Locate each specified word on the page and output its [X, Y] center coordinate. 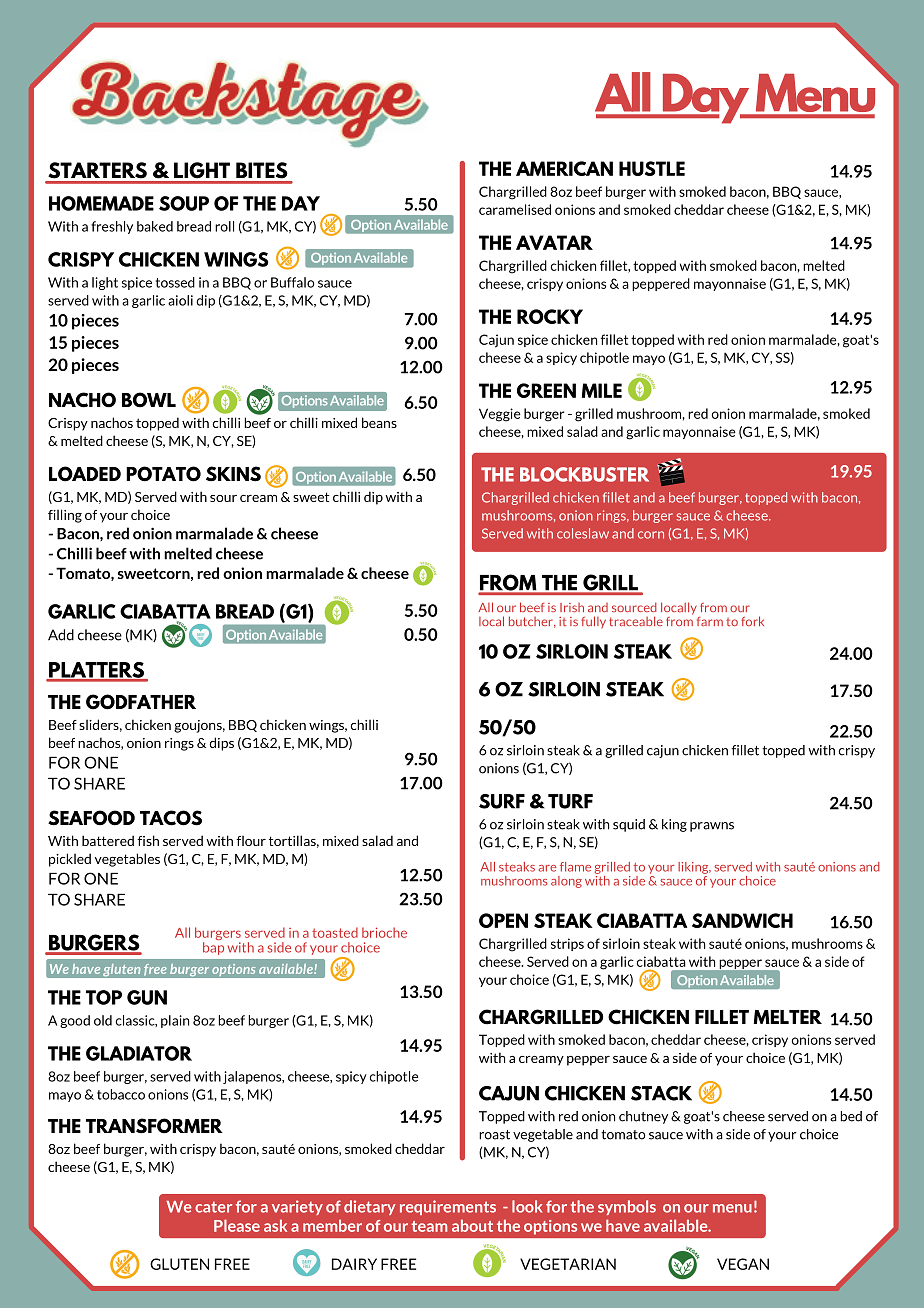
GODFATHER [141, 702]
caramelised [515, 209]
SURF [502, 801]
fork [752, 621]
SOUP [184, 203]
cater [213, 1207]
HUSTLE [652, 168]
